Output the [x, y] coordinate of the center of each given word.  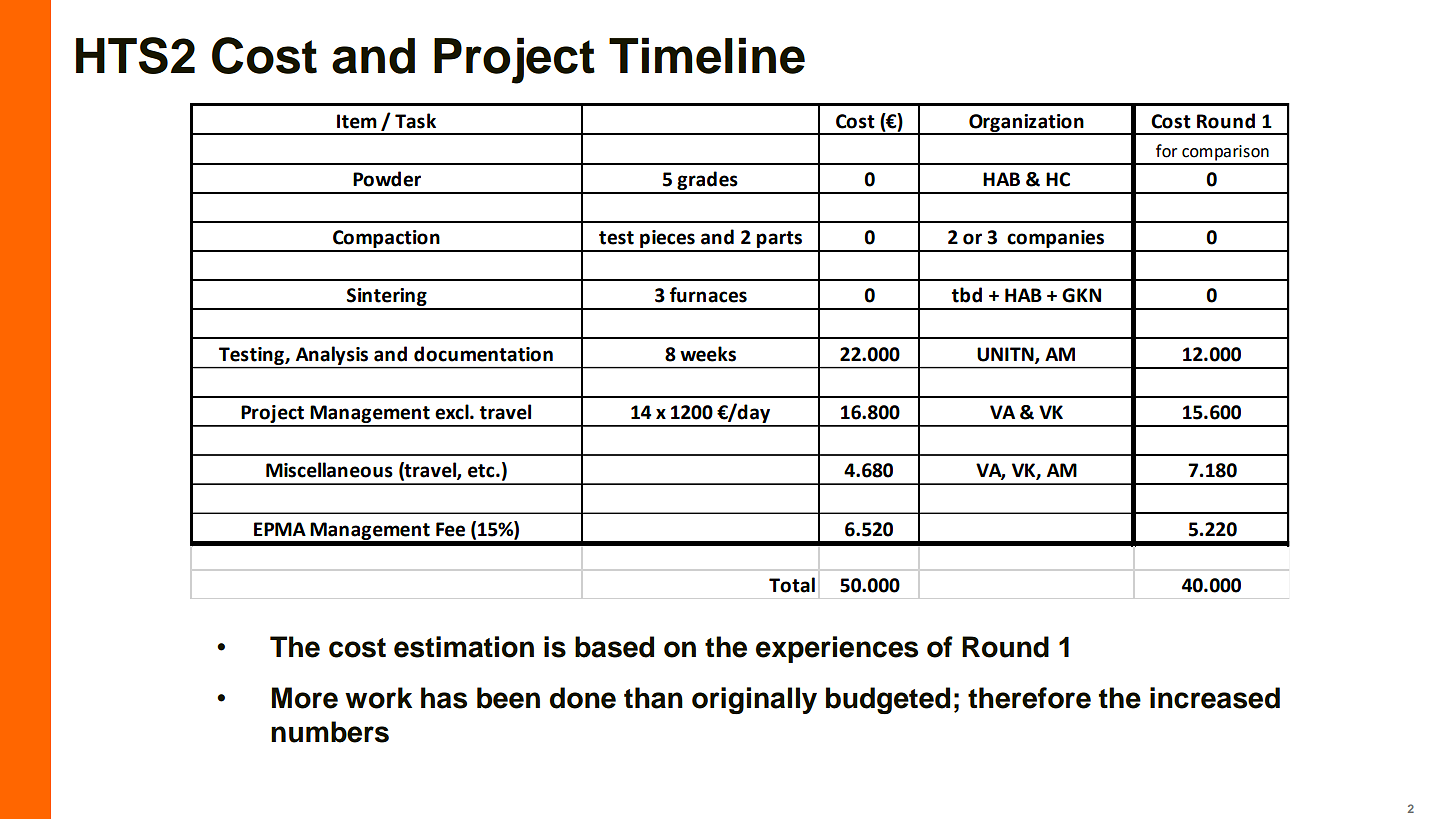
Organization [1026, 124]
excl [453, 412]
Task [415, 121]
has [444, 698]
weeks [708, 354]
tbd [967, 295]
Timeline [707, 55]
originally [754, 700]
